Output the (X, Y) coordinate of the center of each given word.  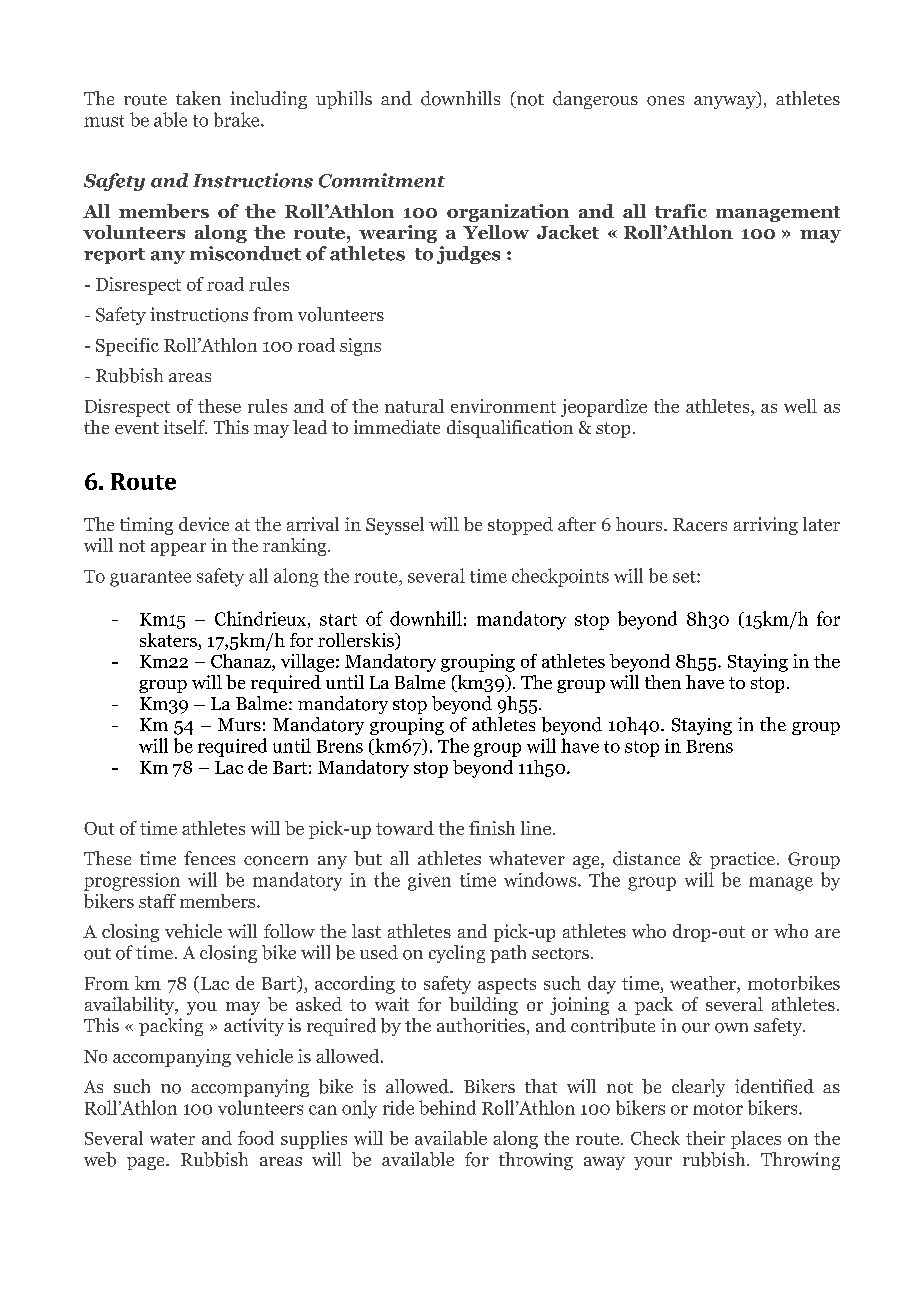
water (172, 1139)
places (756, 1140)
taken (198, 98)
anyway (726, 102)
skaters (168, 640)
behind (447, 1107)
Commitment (382, 180)
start (338, 620)
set (685, 577)
